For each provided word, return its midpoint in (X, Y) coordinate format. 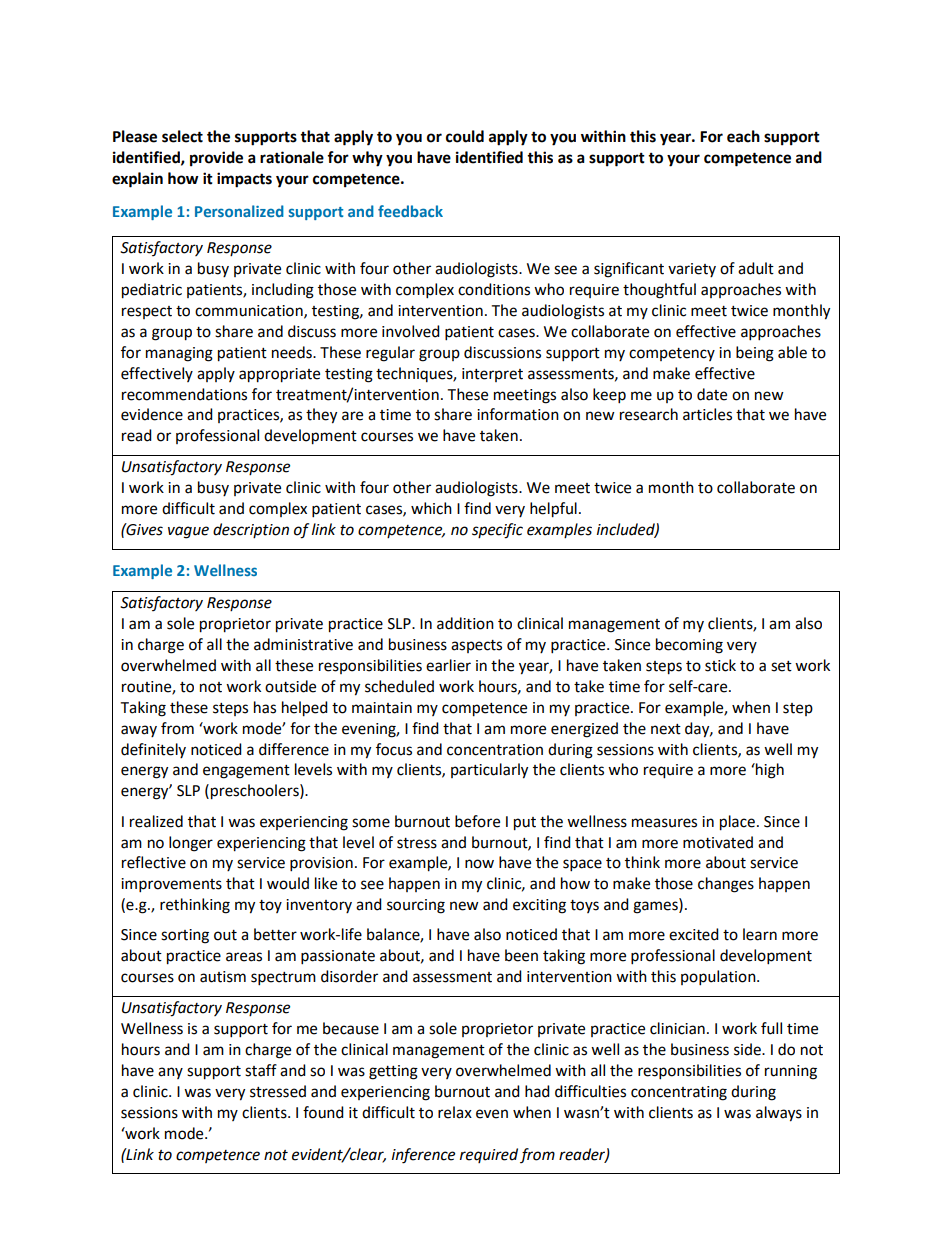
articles (707, 414)
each (743, 136)
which (431, 508)
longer (191, 844)
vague (188, 532)
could (465, 136)
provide (216, 159)
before (477, 821)
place (737, 823)
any (170, 1073)
